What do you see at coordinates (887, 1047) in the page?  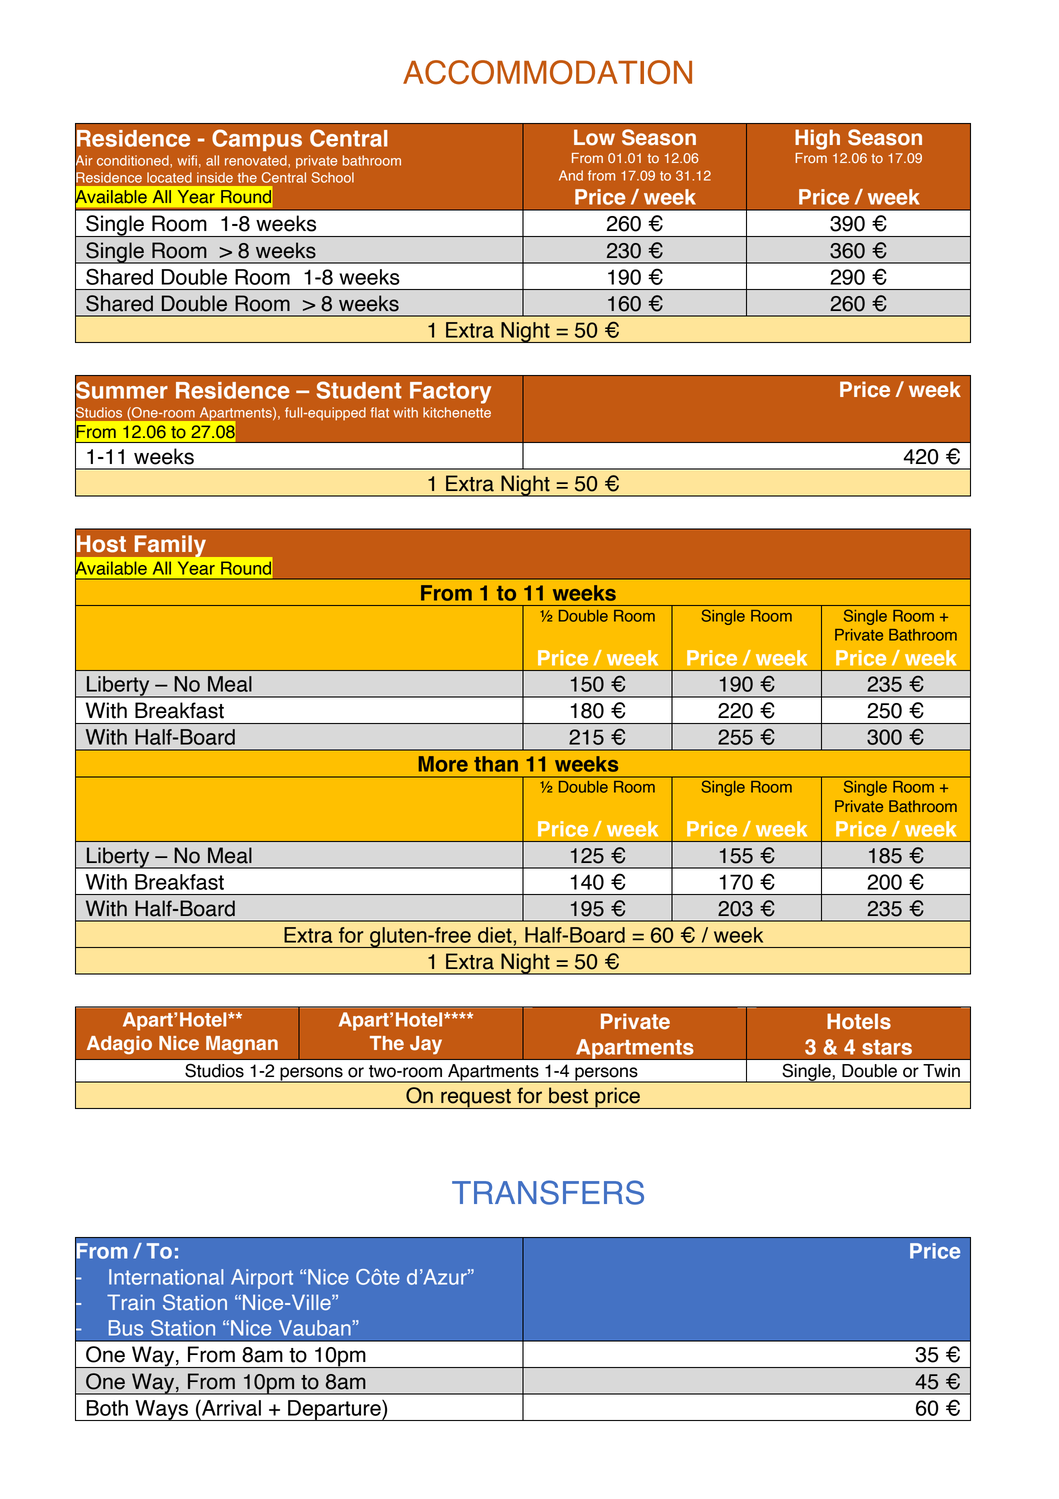 I see `stars` at bounding box center [887, 1047].
